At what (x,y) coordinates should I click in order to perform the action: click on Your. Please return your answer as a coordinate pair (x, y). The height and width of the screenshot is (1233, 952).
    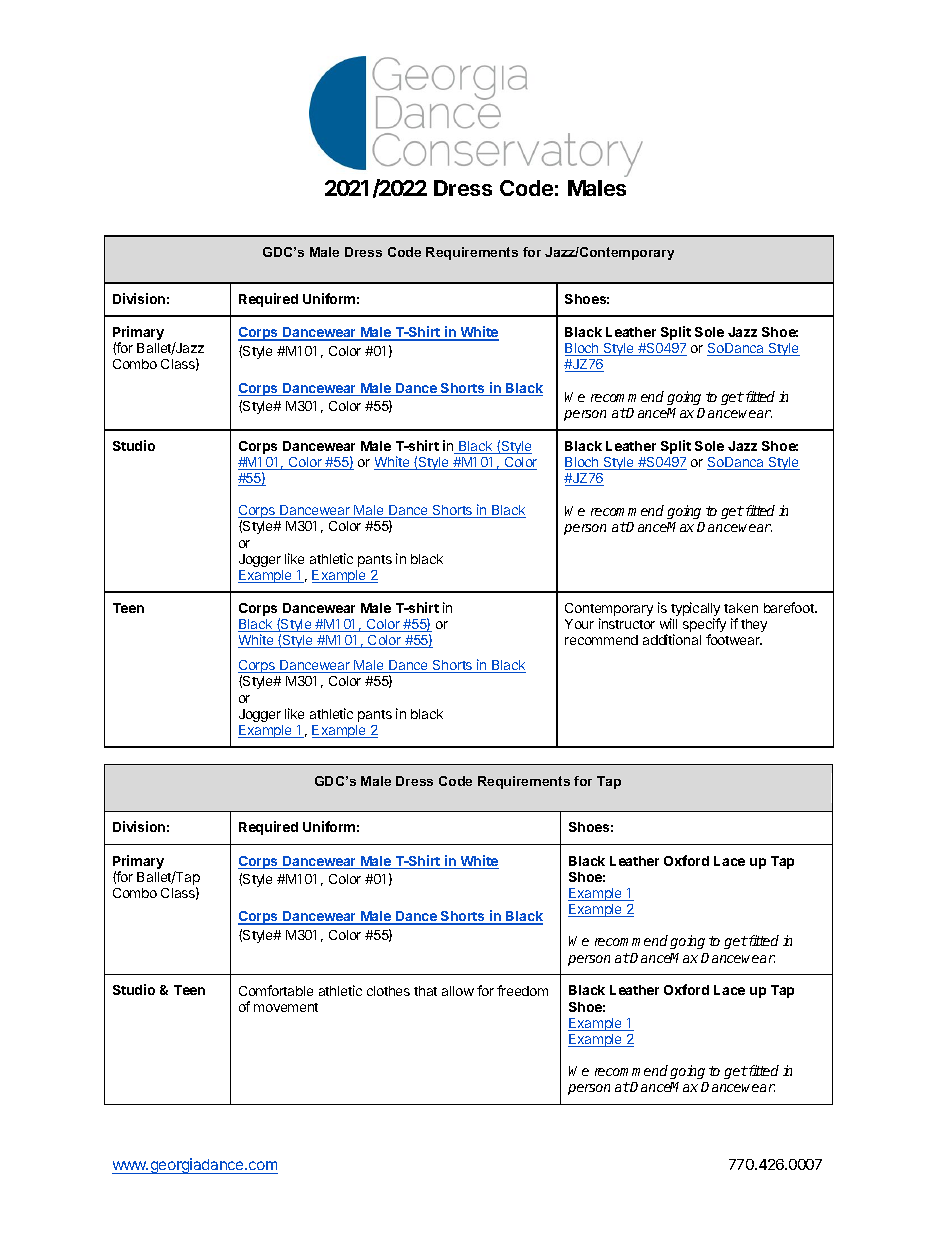
    Looking at the image, I should click on (579, 624).
